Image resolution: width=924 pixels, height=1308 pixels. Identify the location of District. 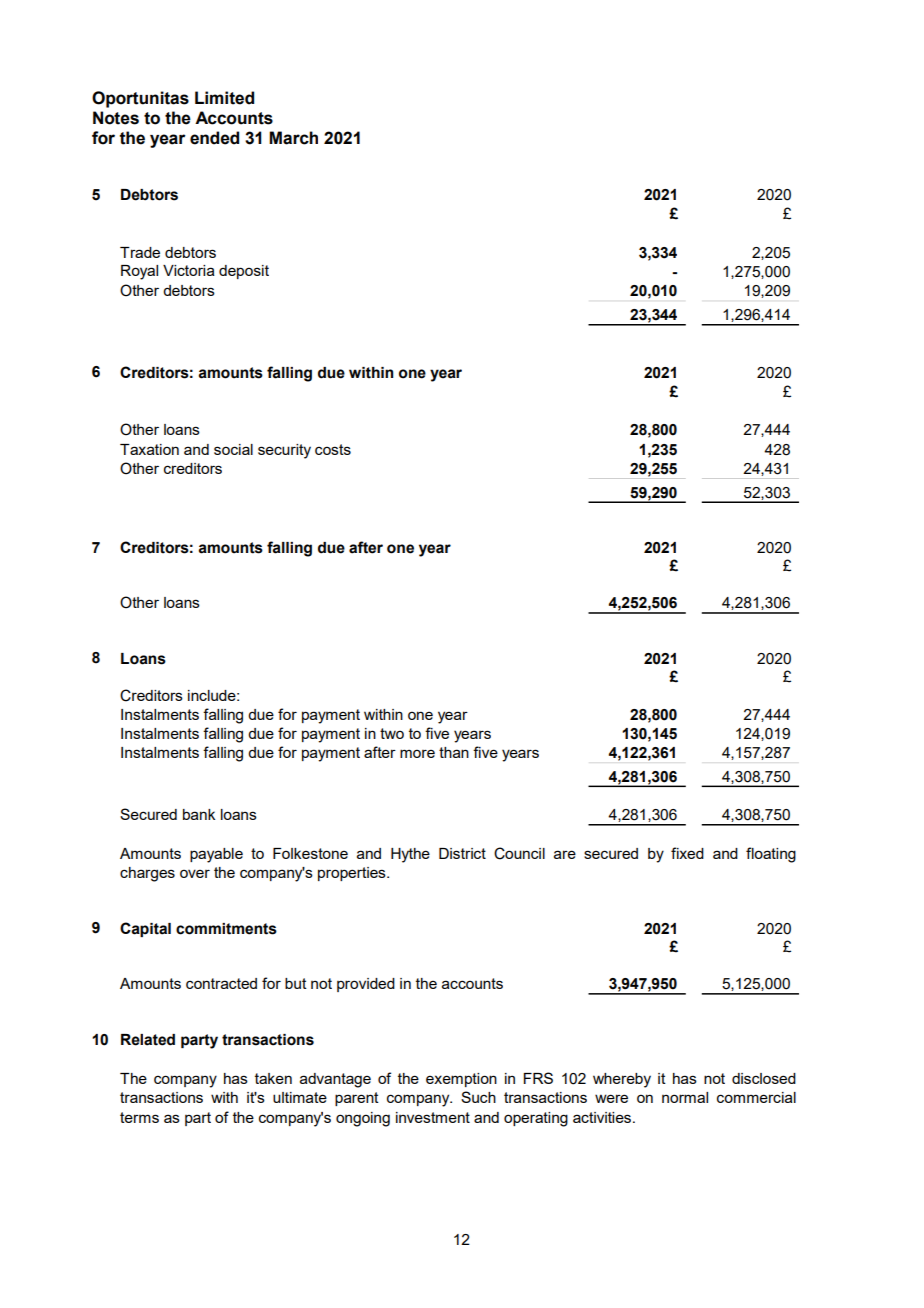
(462, 853).
